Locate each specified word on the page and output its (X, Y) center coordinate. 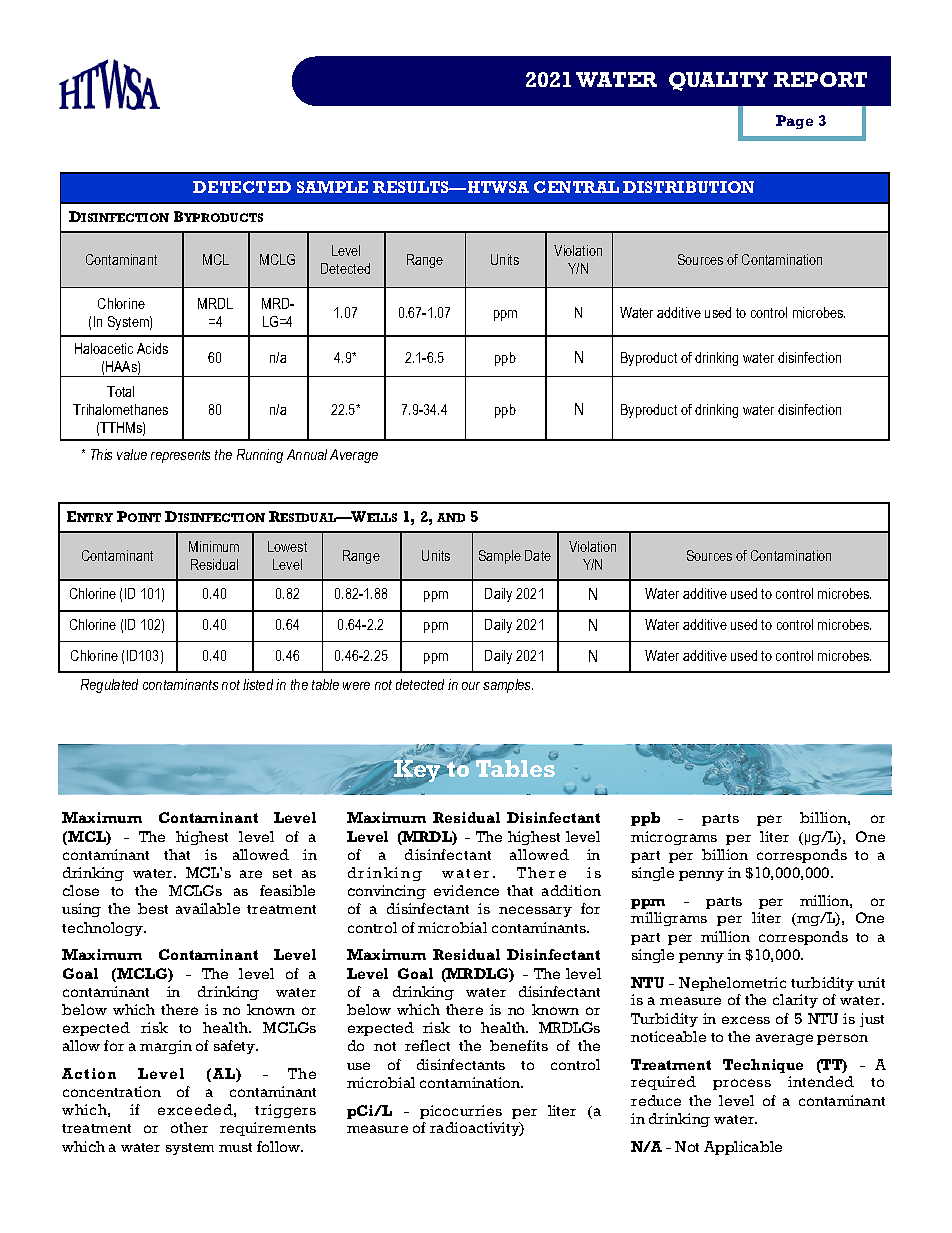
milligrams (669, 919)
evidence (466, 890)
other (189, 1127)
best (153, 908)
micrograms (674, 838)
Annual (307, 454)
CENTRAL (576, 187)
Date (538, 555)
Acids (152, 348)
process (742, 1084)
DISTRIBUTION (688, 187)
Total (120, 391)
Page (794, 122)
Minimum (214, 546)
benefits (519, 1045)
